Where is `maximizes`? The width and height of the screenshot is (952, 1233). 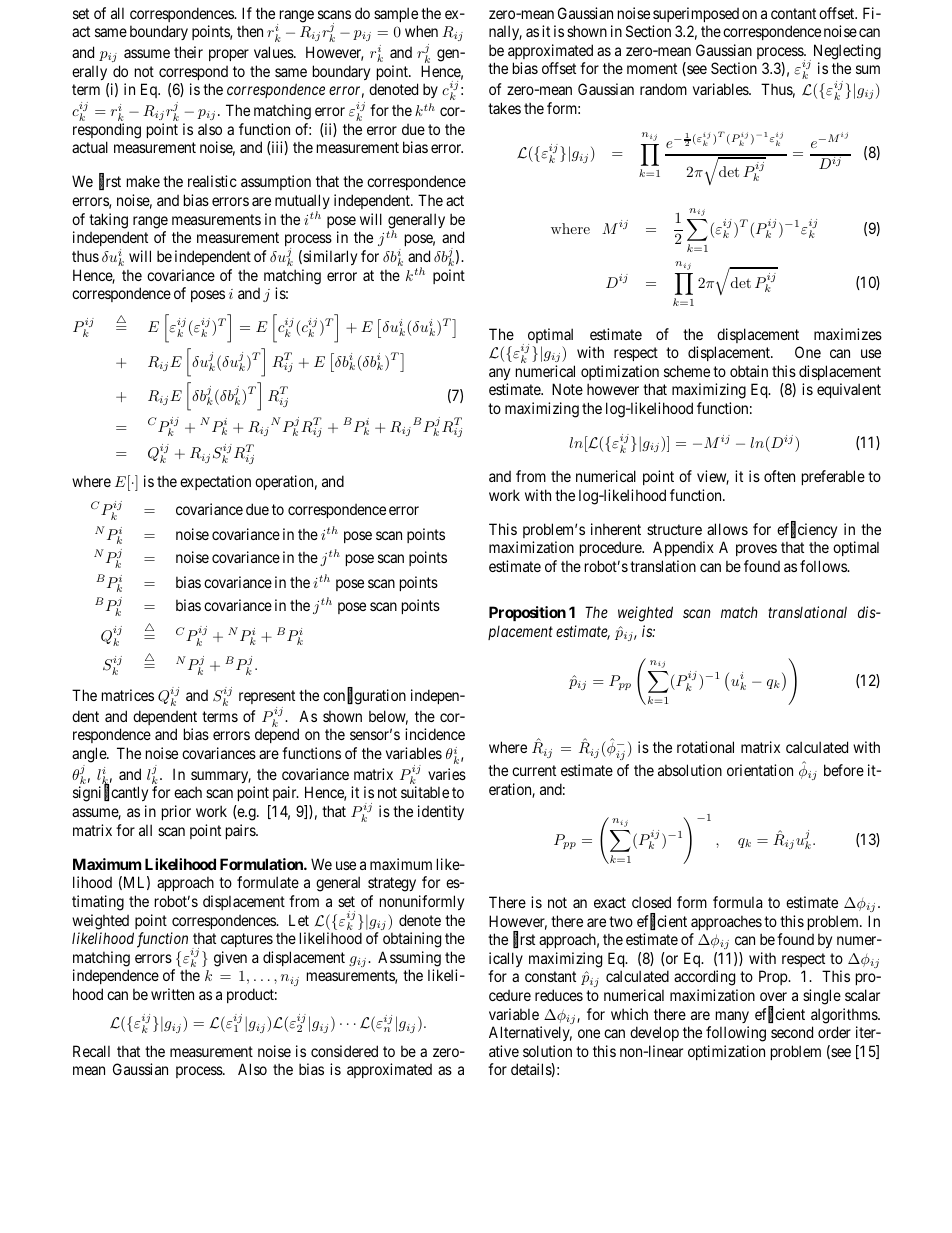 maximizes is located at coordinates (848, 334).
